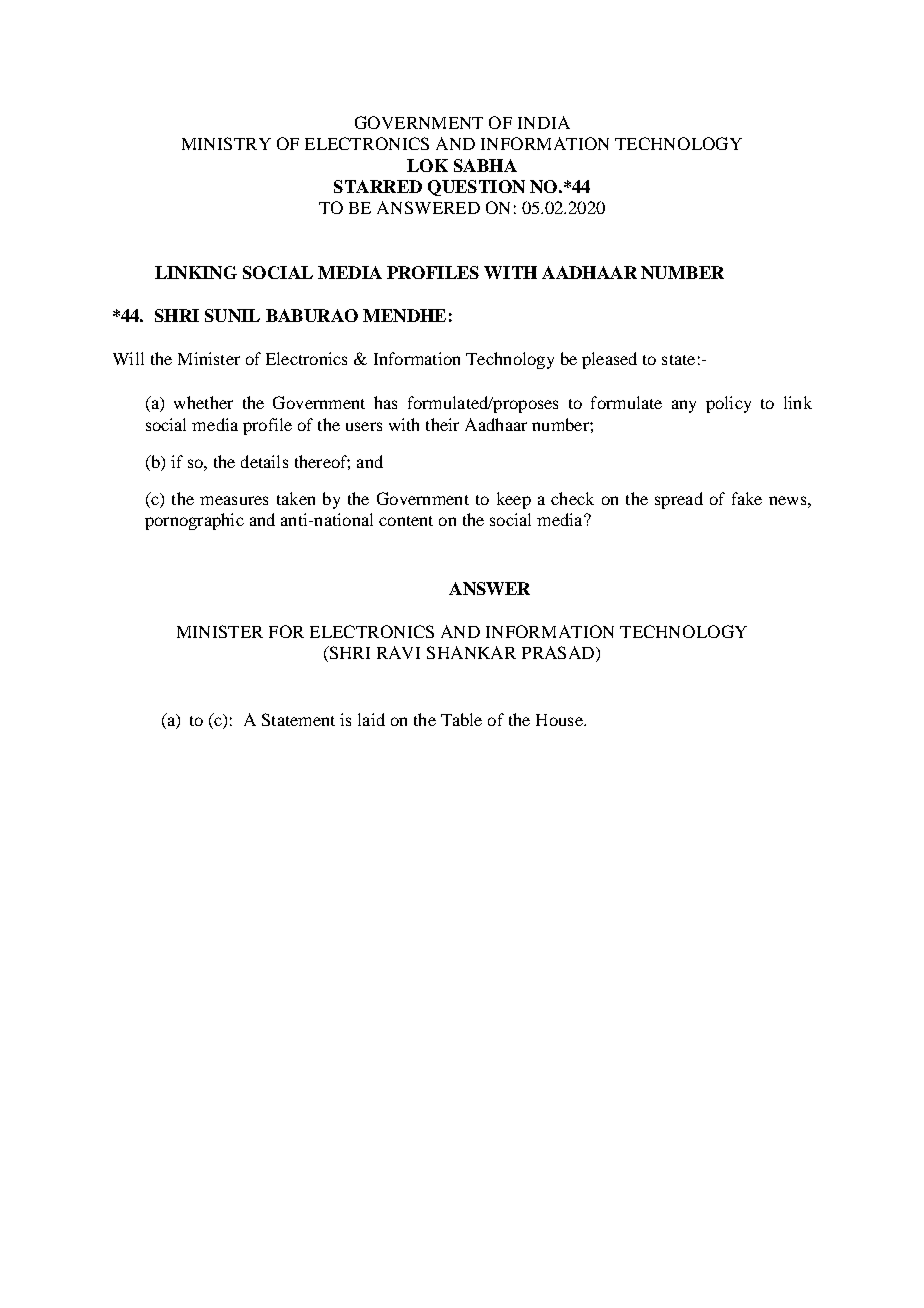 This document has height=1308, width=924. Describe the element at coordinates (609, 360) in the document. I see `pleased` at that location.
